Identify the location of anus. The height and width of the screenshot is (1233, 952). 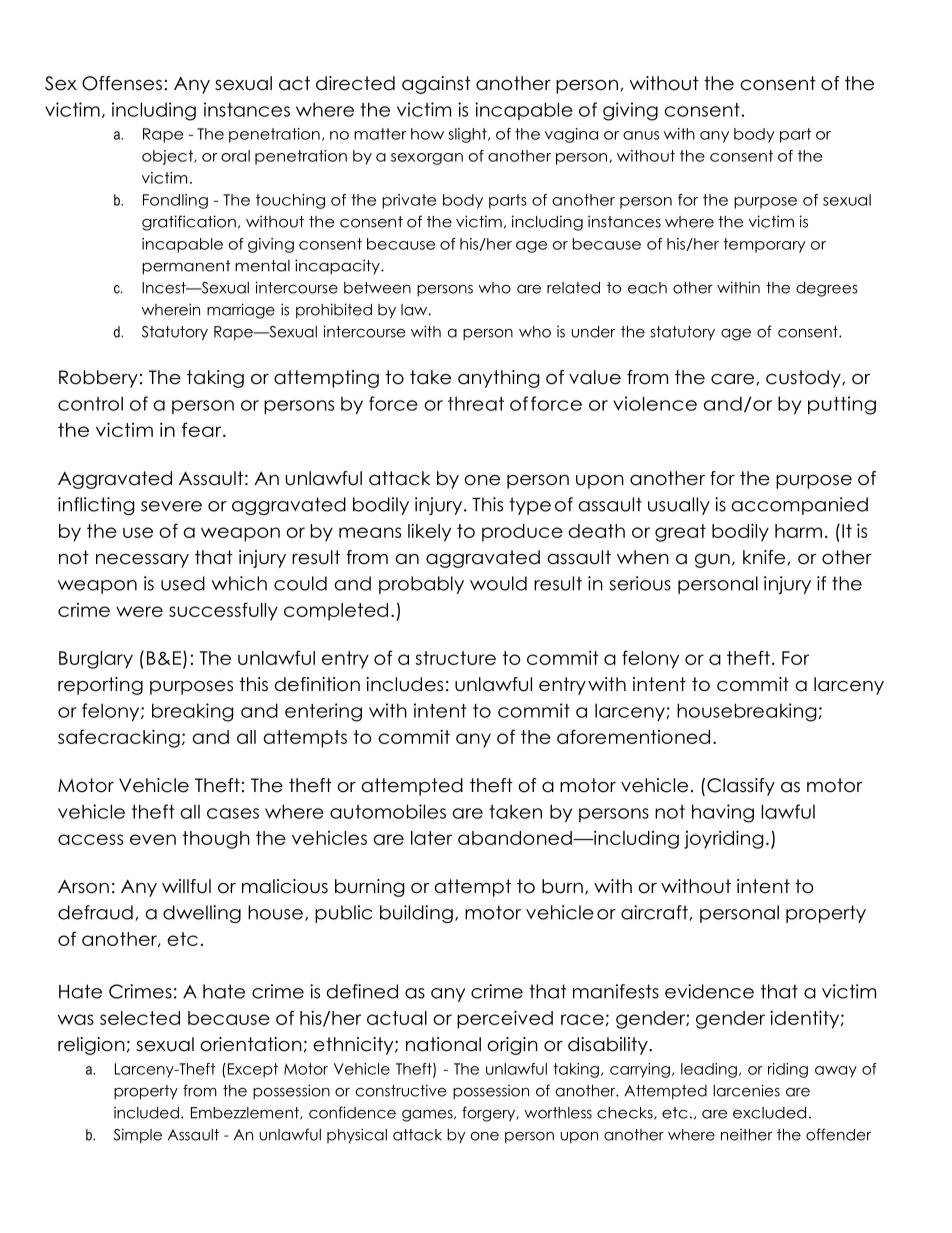
(641, 135).
